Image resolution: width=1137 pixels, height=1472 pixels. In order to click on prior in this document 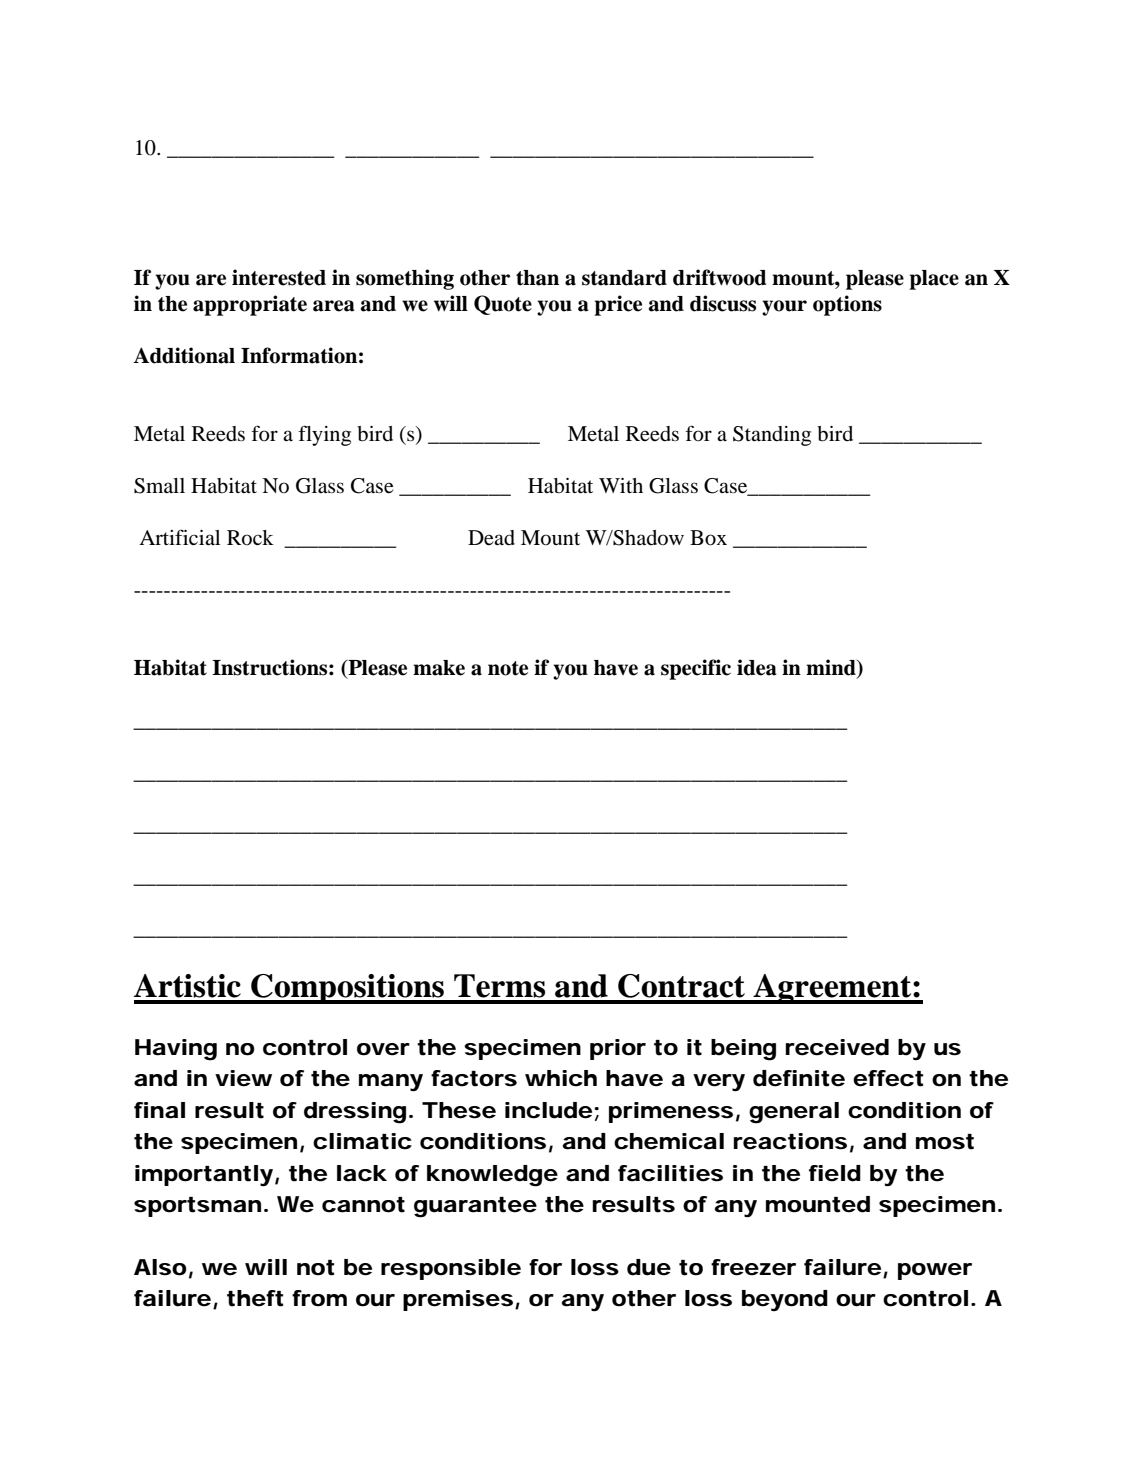, I will do `click(618, 1049)`.
